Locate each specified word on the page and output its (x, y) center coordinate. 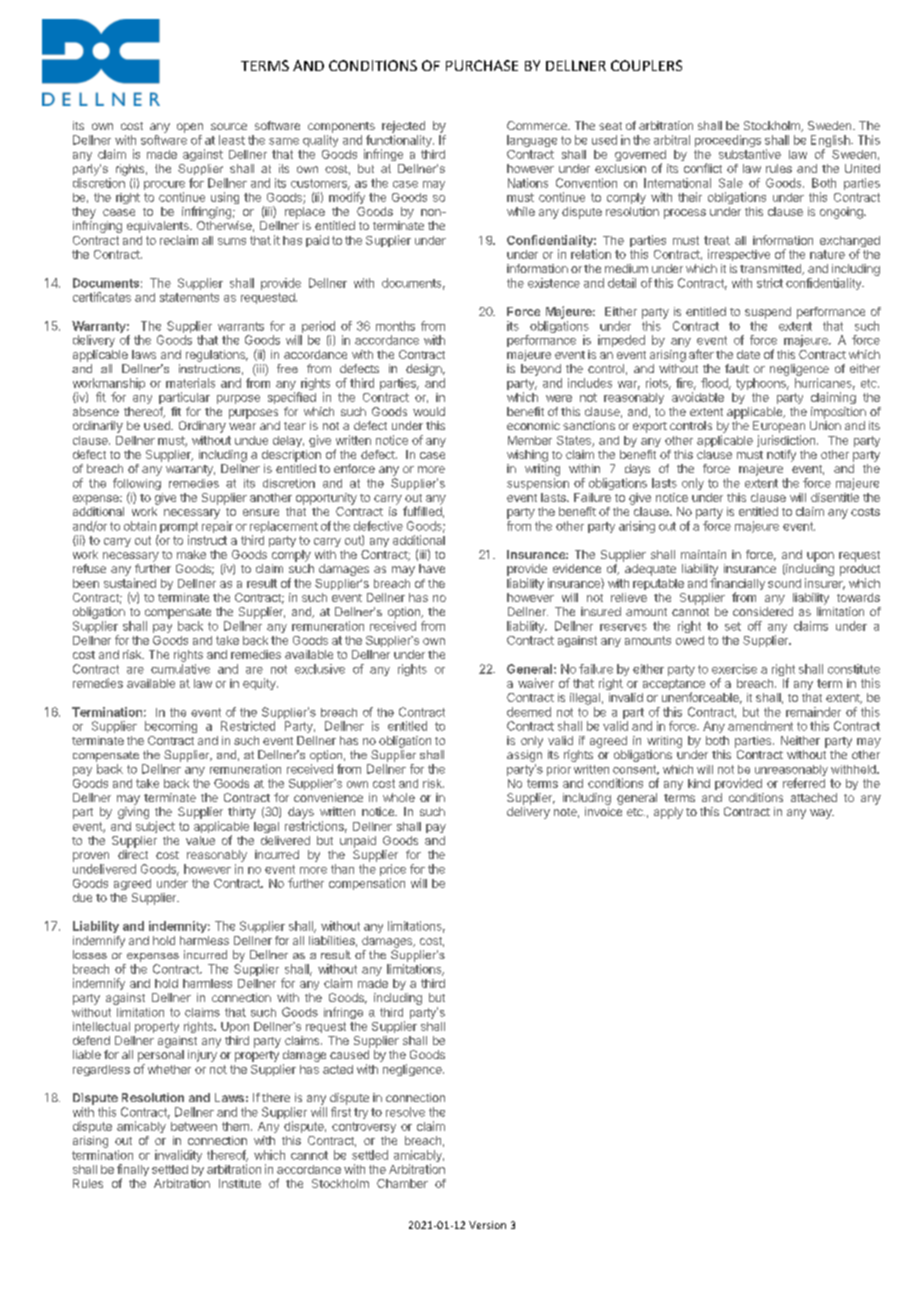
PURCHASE (482, 65)
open (190, 128)
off (755, 626)
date (748, 354)
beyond (541, 370)
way (822, 814)
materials (190, 383)
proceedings (728, 141)
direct (133, 854)
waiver (536, 683)
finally (133, 1171)
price (393, 871)
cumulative (180, 669)
